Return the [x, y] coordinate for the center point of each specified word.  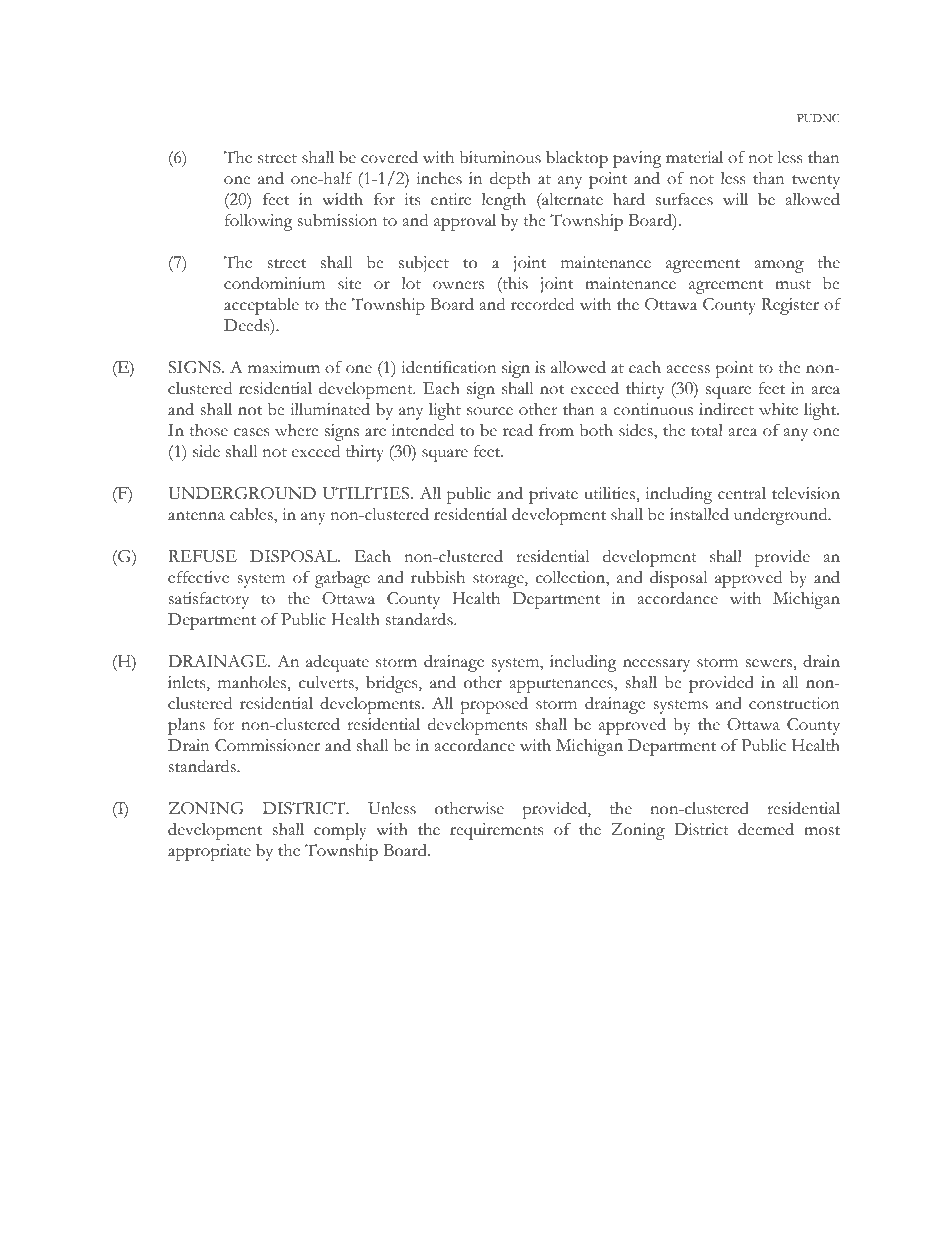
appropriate [209, 852]
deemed [766, 829]
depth [510, 180]
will [735, 199]
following [259, 222]
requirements [496, 831]
